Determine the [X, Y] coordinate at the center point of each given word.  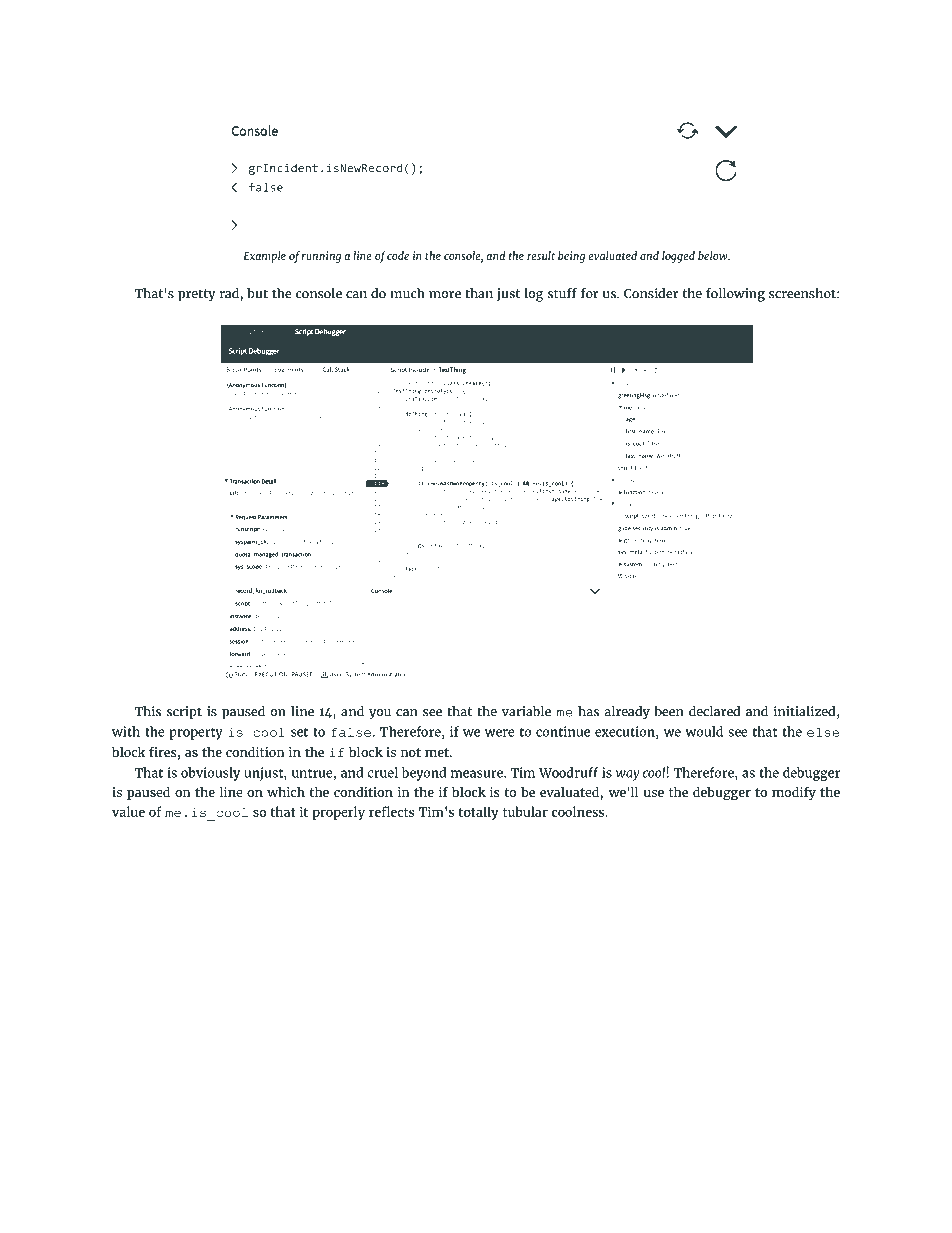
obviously [210, 774]
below [714, 255]
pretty [197, 295]
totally [478, 813]
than [479, 293]
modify [794, 793]
